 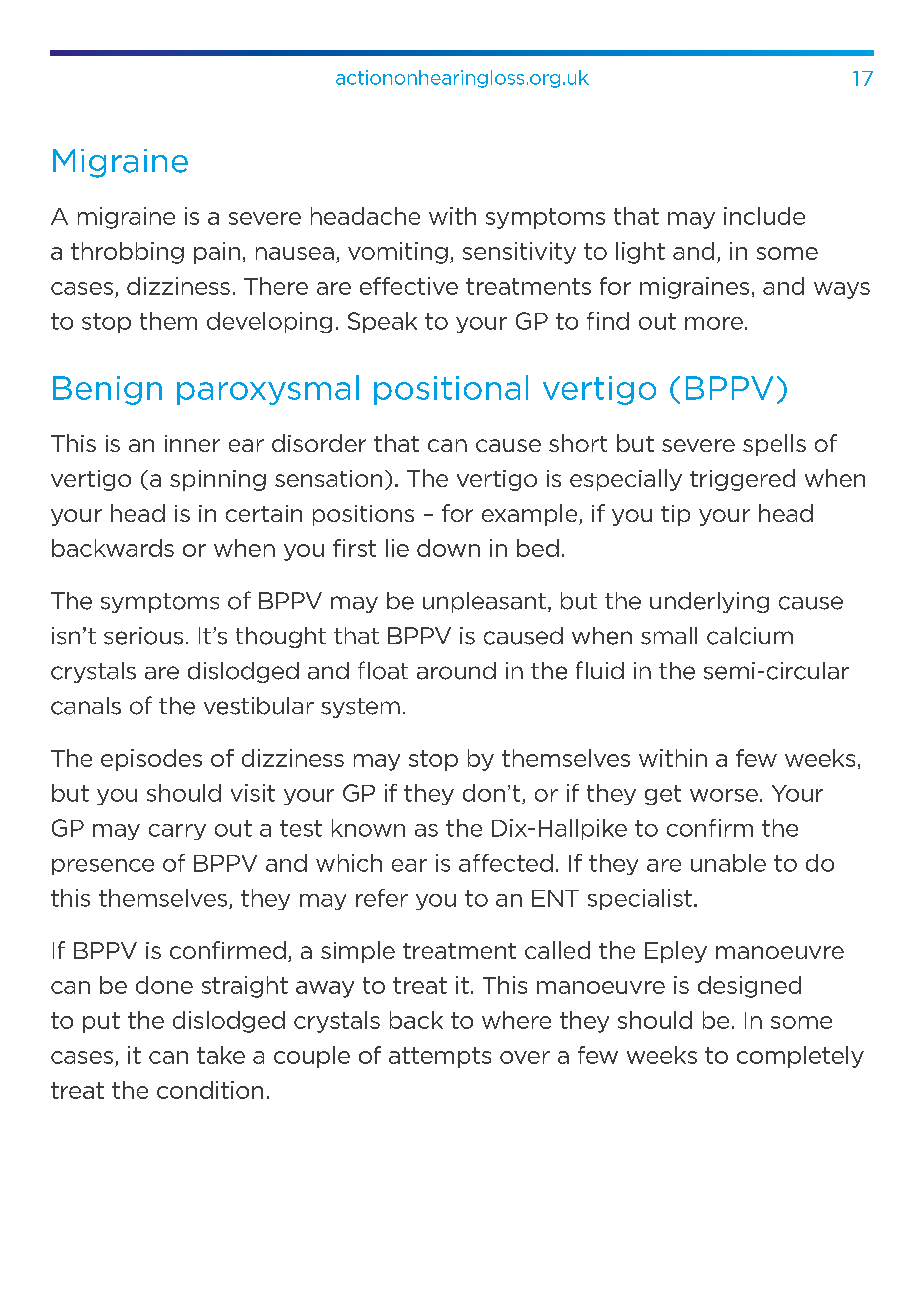 I want to click on serious, so click(x=143, y=636).
